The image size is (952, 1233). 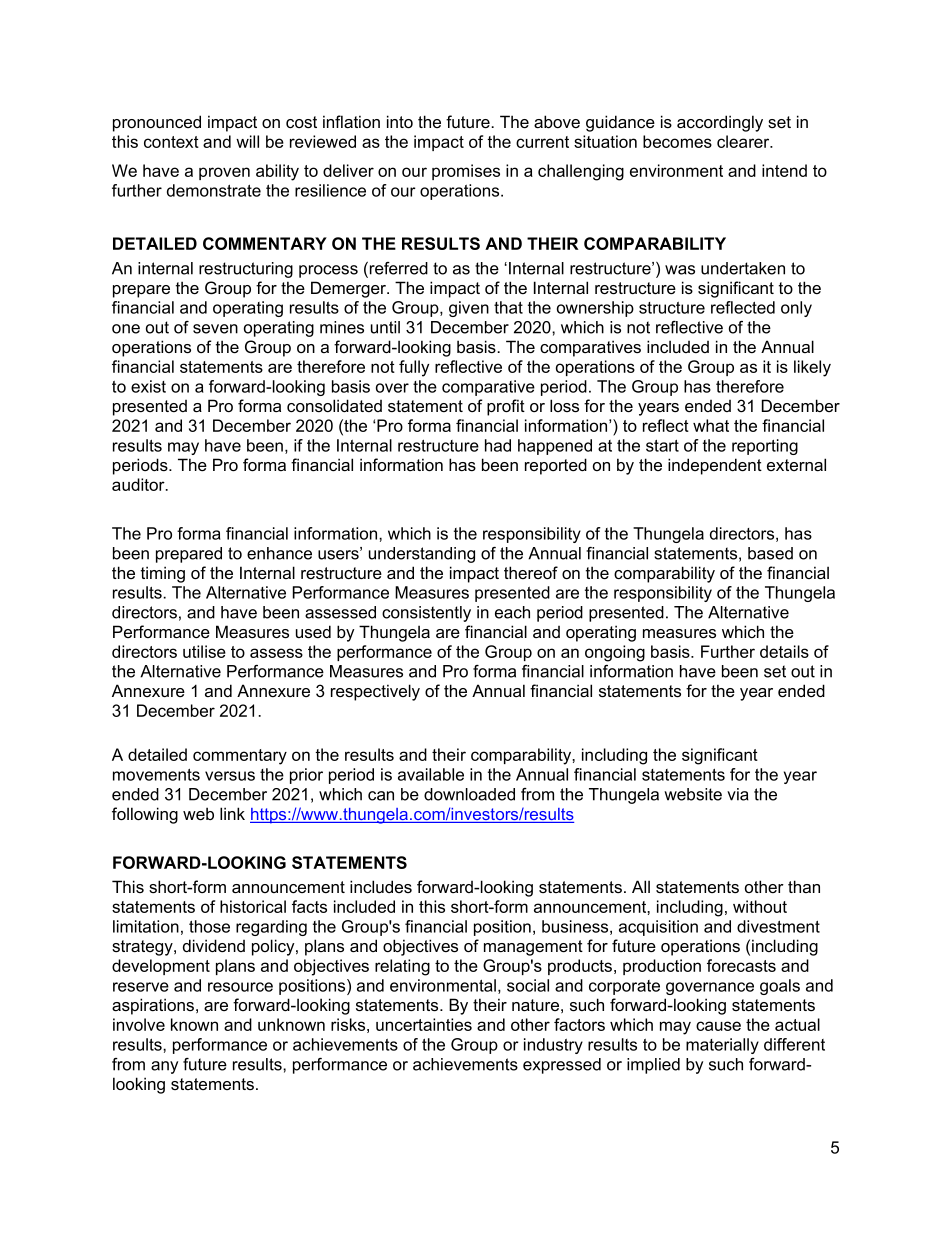 I want to click on proven, so click(x=224, y=173).
